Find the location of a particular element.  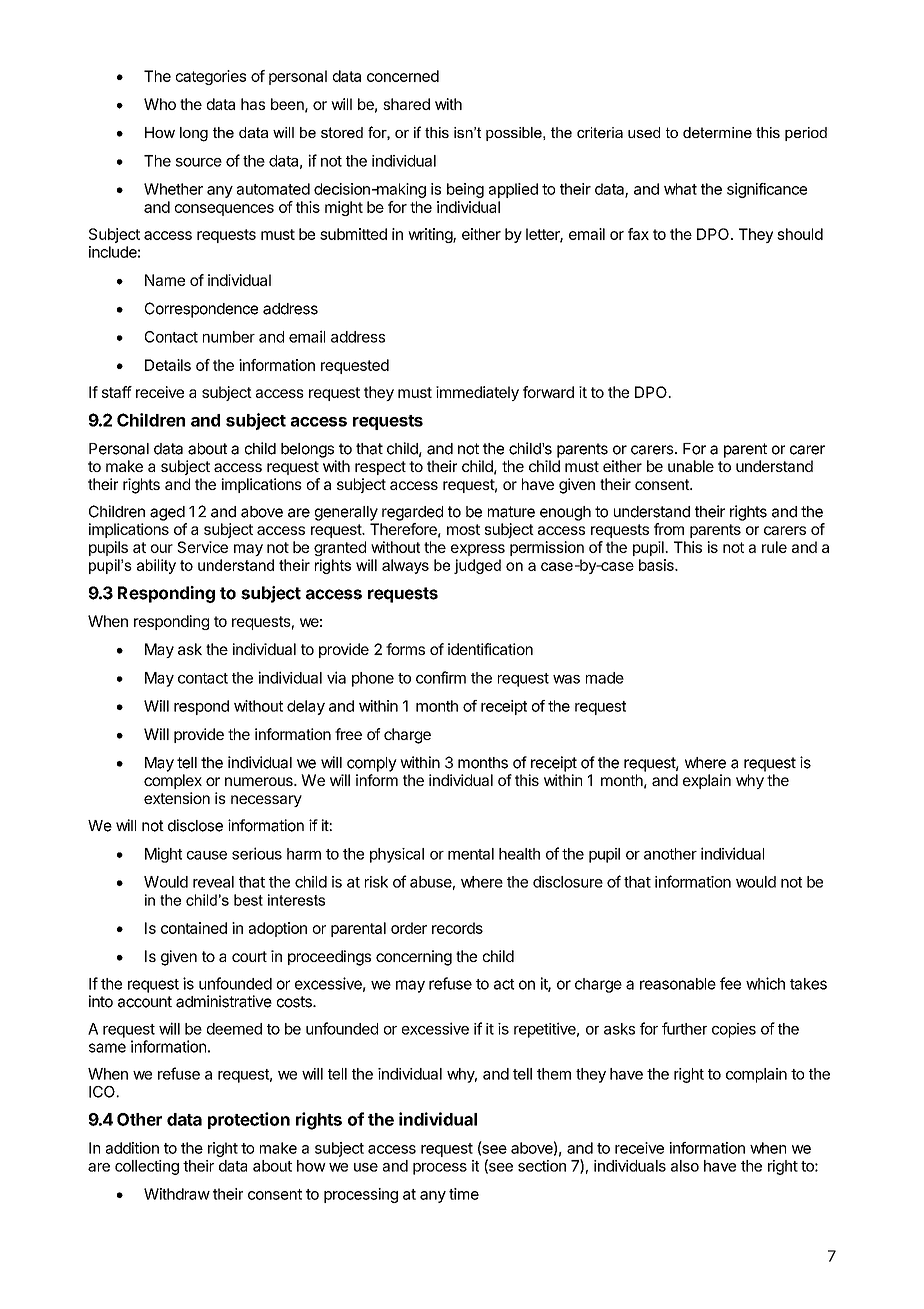

reveal is located at coordinates (213, 882).
